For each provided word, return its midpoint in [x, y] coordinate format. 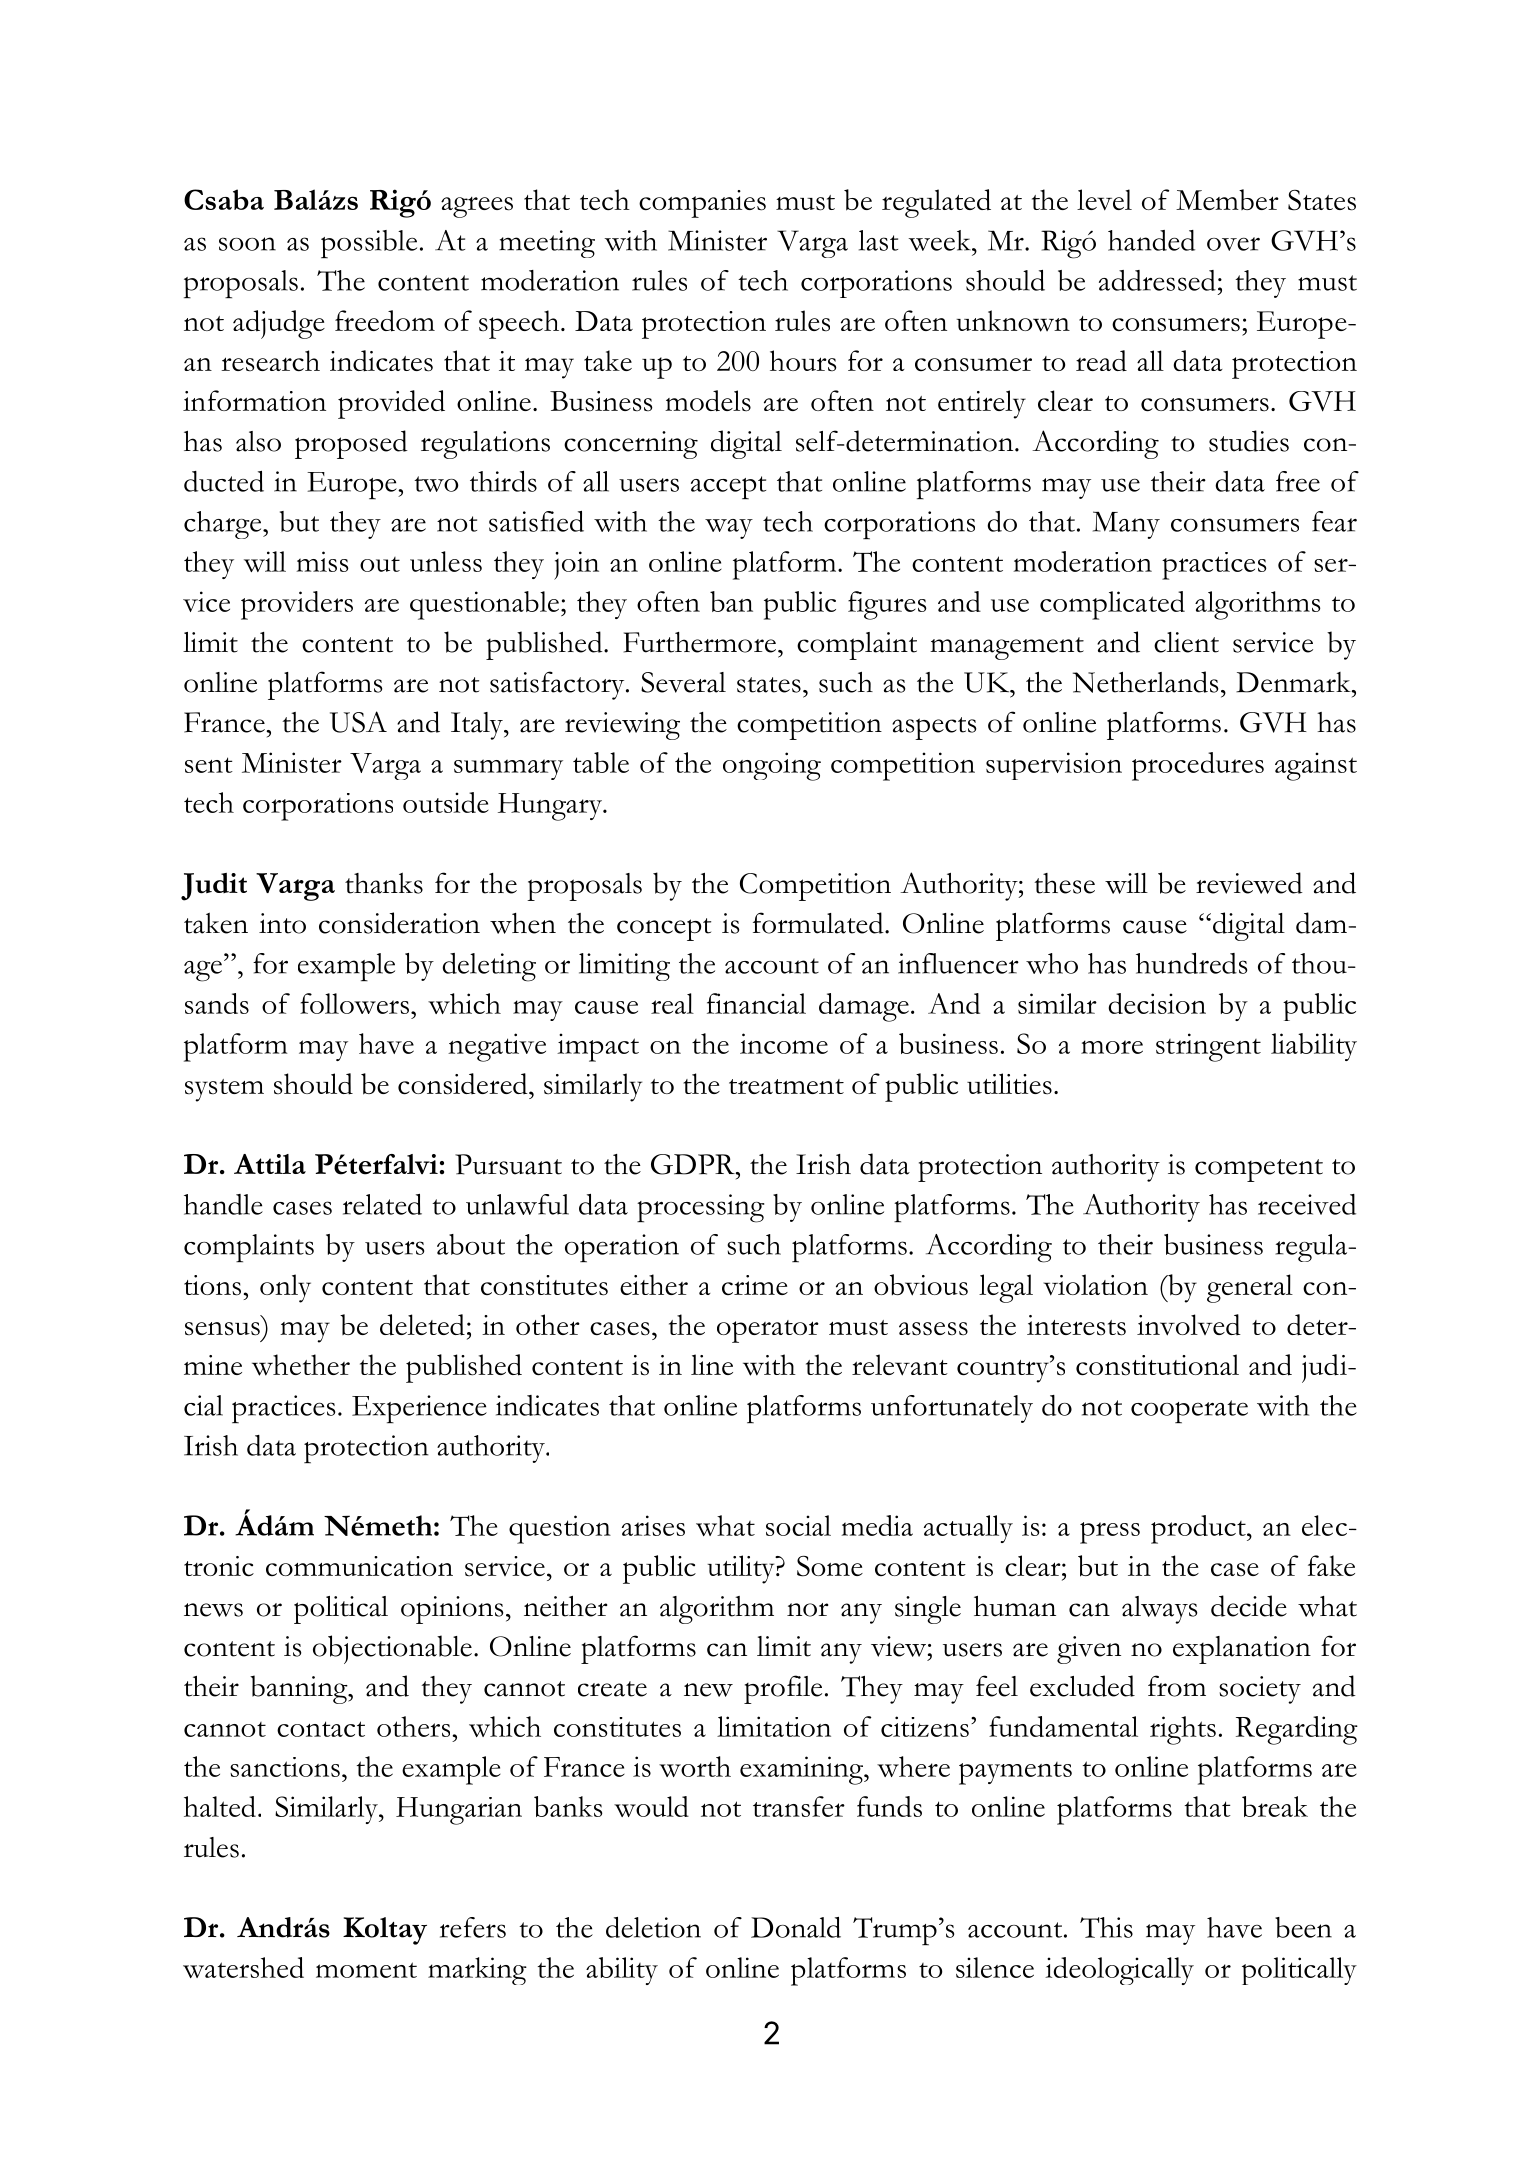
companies [702, 204]
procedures [1198, 766]
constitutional [1157, 1365]
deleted [422, 1325]
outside [446, 802]
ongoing [772, 766]
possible [369, 244]
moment [366, 1970]
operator [768, 1331]
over [1233, 244]
